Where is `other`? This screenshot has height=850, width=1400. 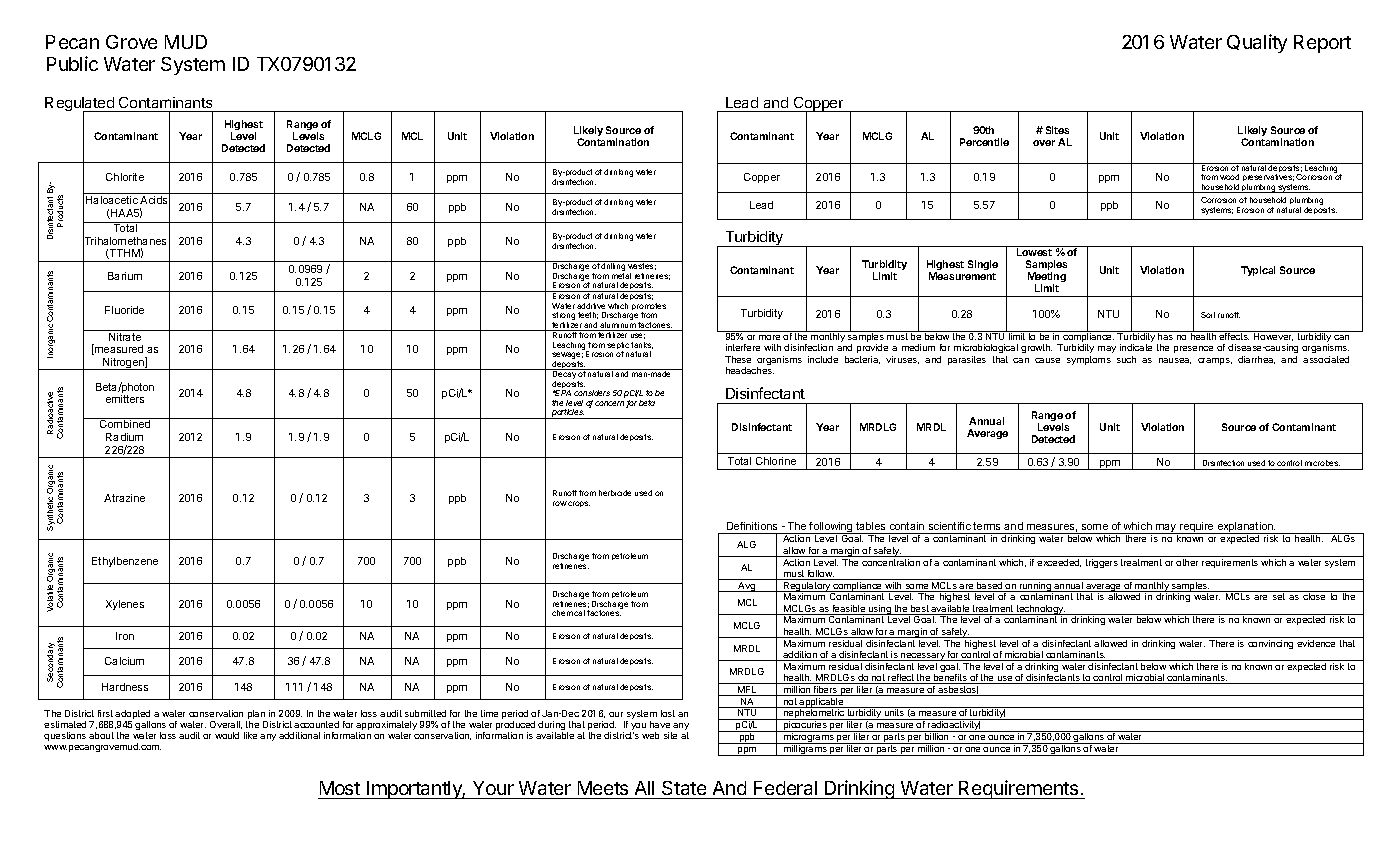
other is located at coordinates (1187, 562).
